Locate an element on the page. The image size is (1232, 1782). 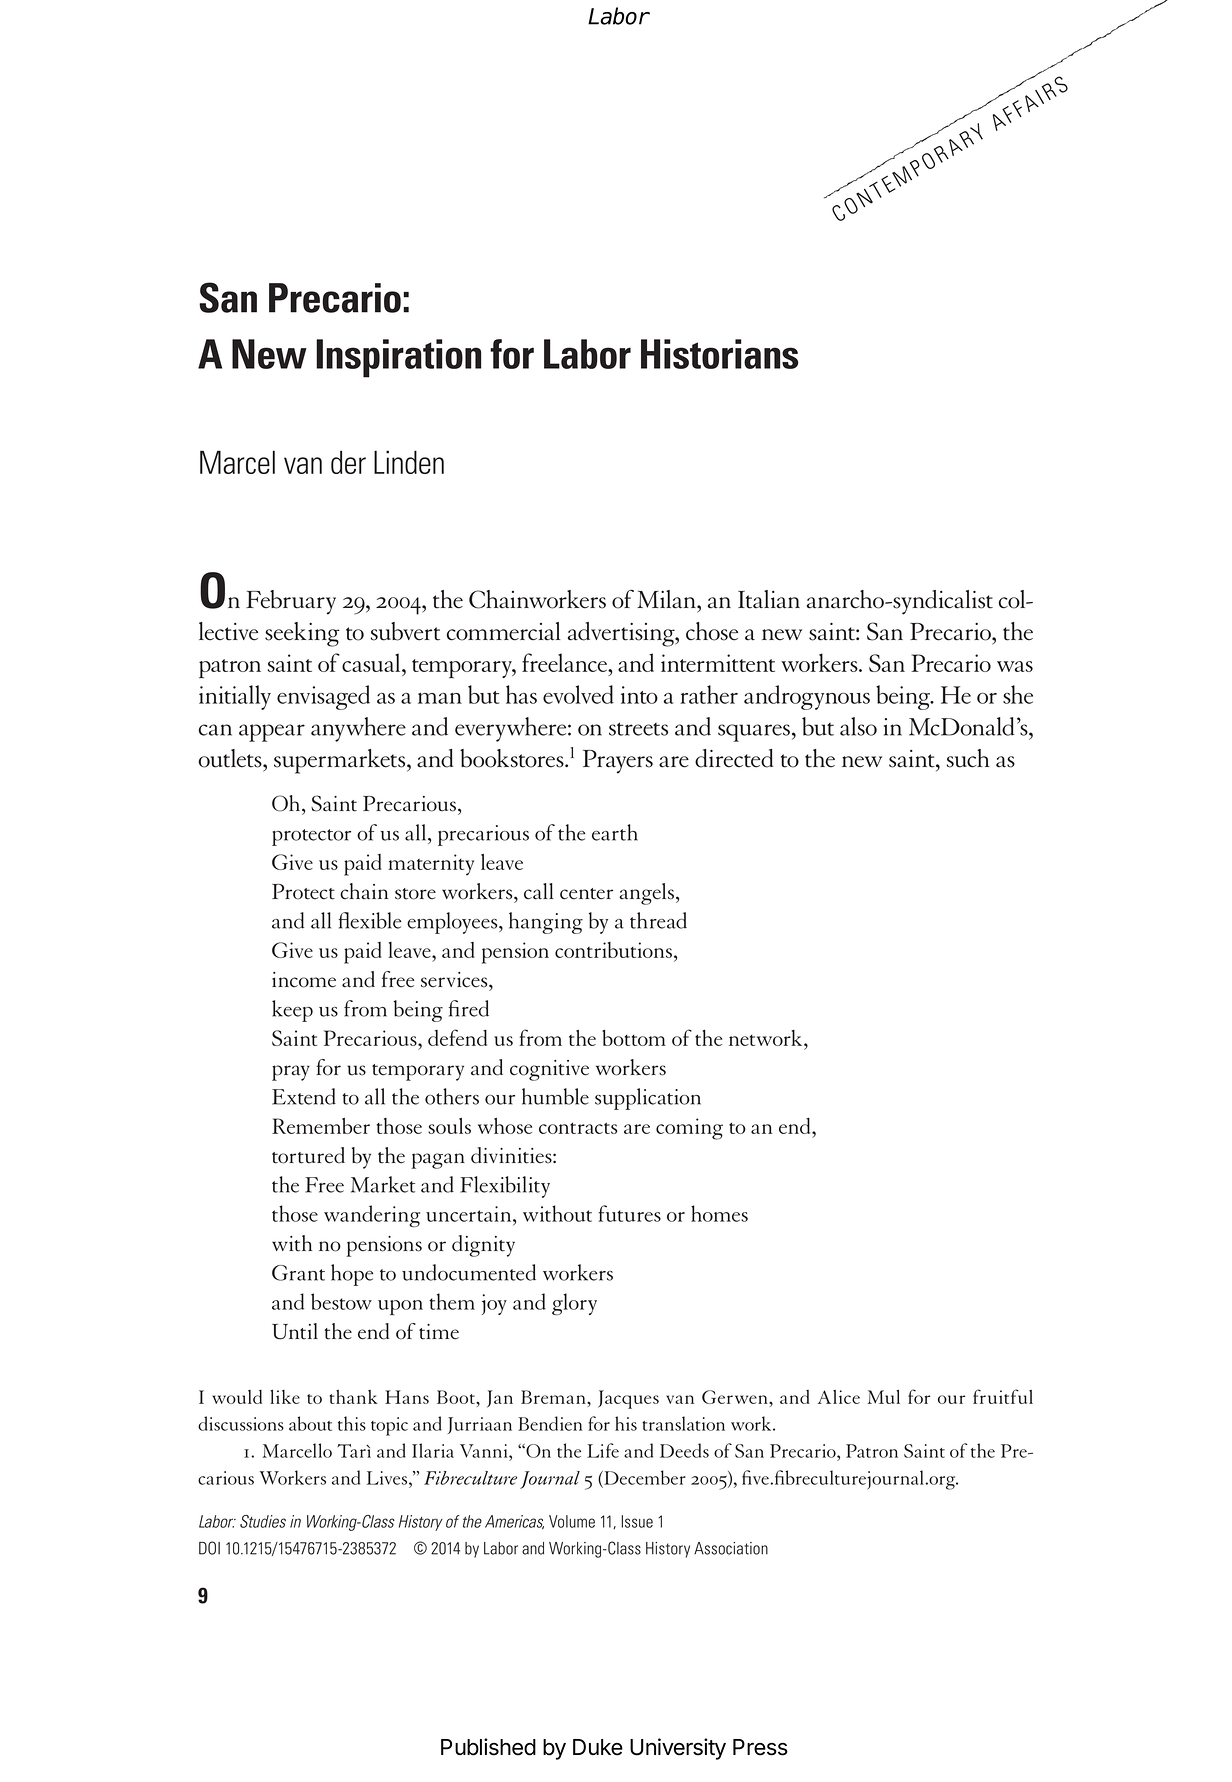
Published is located at coordinates (488, 1747).
